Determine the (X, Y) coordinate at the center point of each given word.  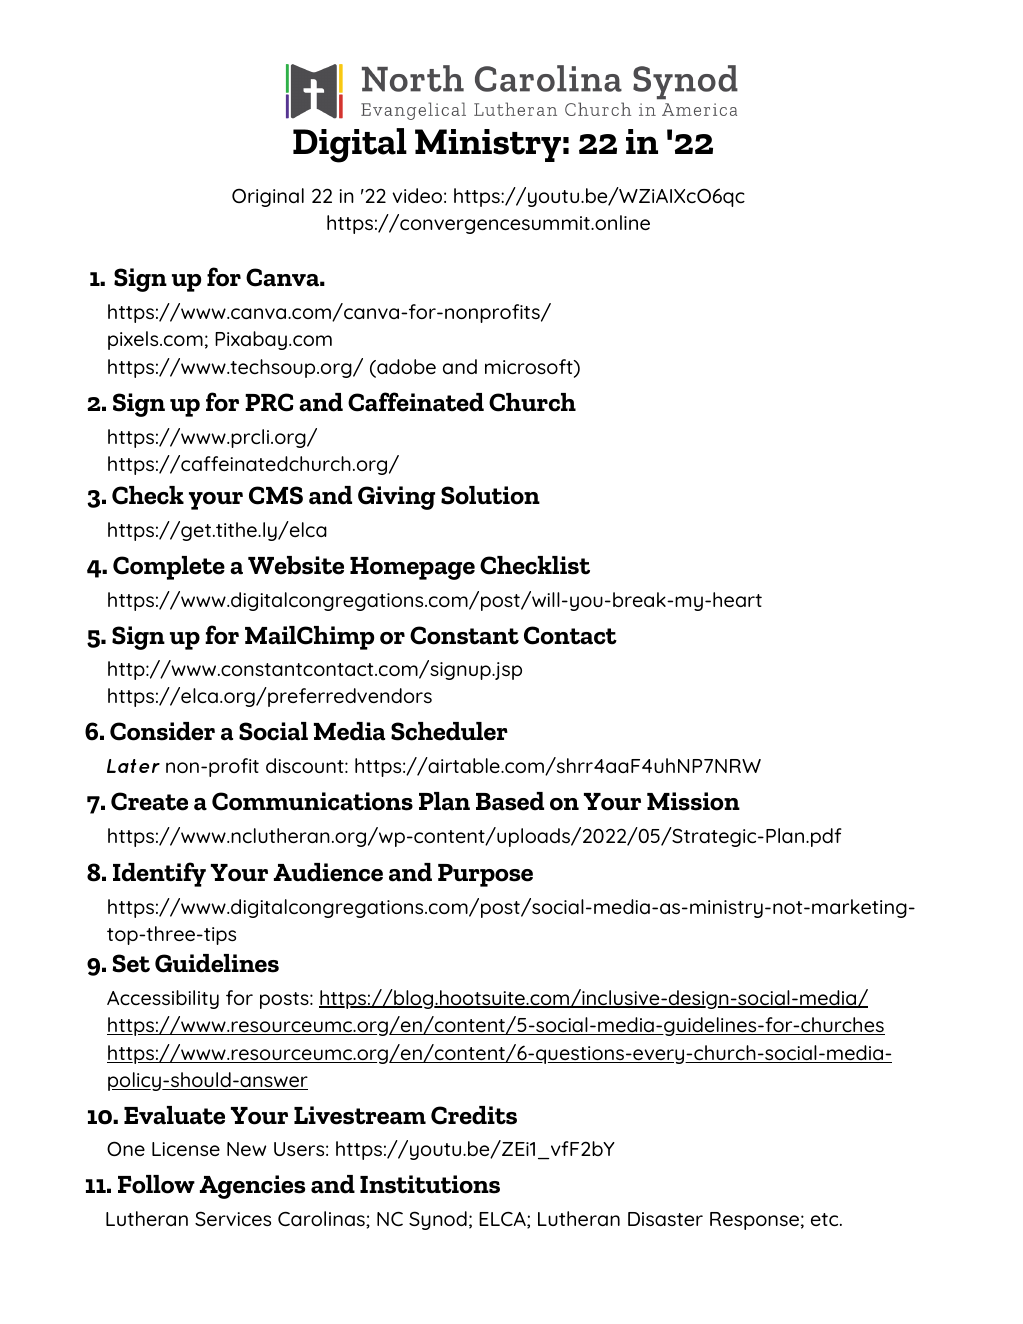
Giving (396, 498)
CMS (276, 495)
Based (510, 801)
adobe (405, 368)
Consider (162, 731)
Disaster (665, 1219)
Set (131, 963)
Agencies (252, 1187)
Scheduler (449, 731)
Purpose (485, 875)
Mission (693, 801)
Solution (490, 495)
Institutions (430, 1184)
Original (268, 197)
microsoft (530, 368)
